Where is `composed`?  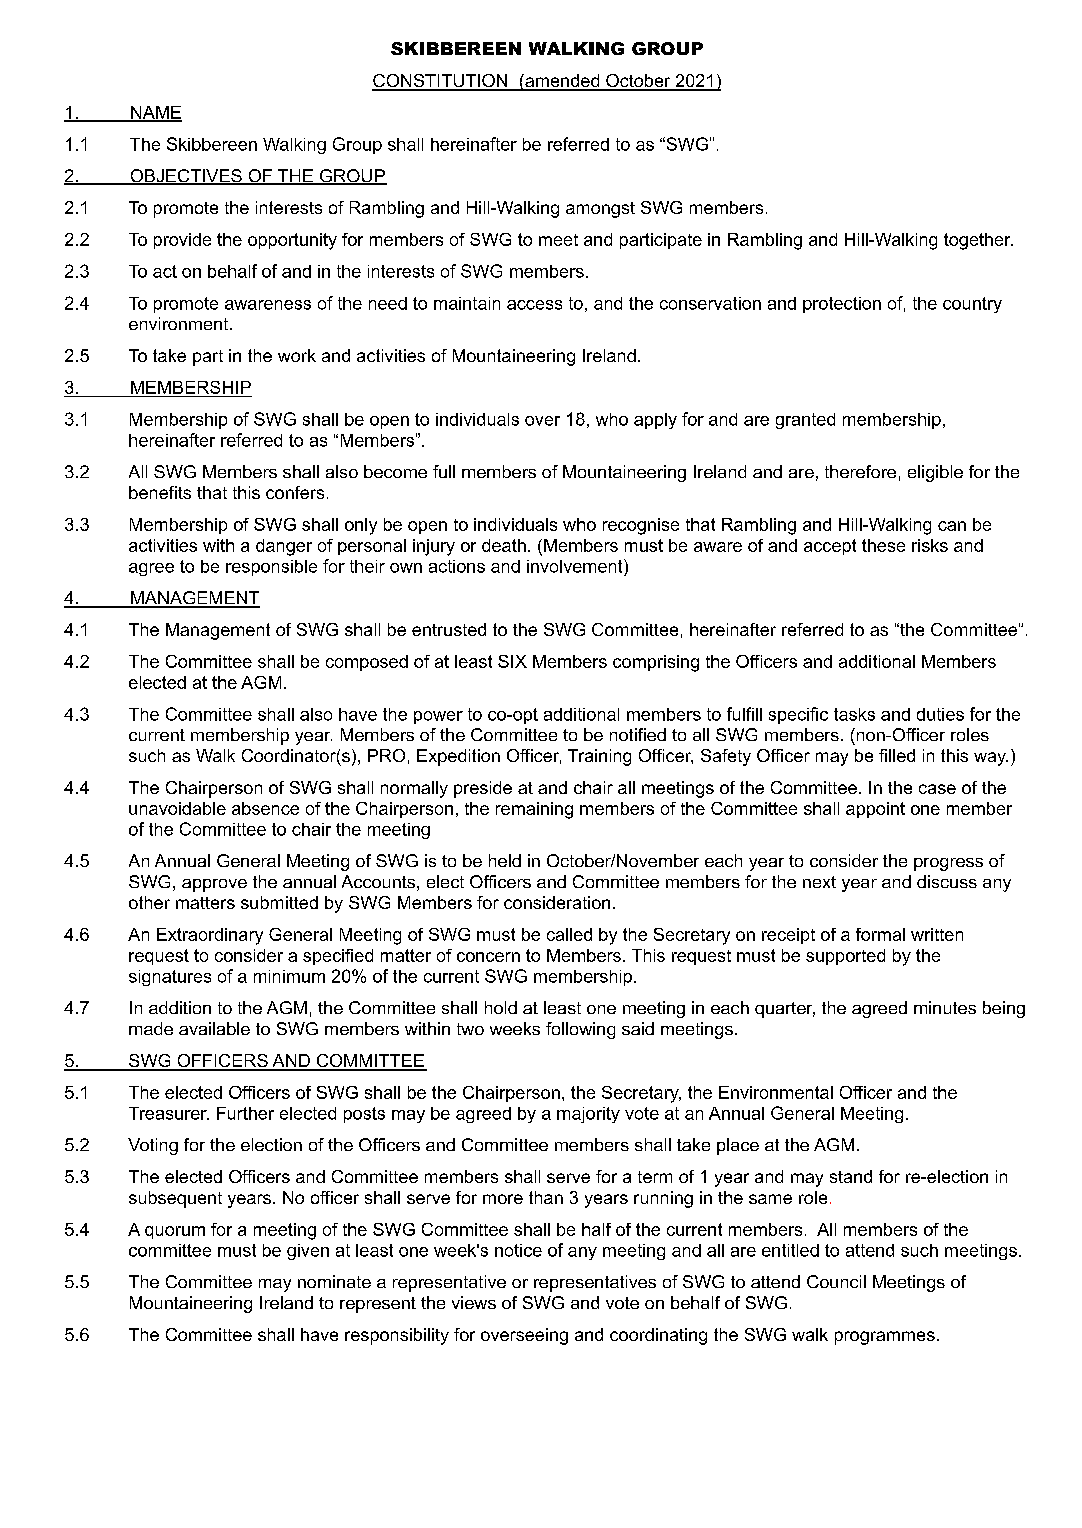 composed is located at coordinates (367, 663).
